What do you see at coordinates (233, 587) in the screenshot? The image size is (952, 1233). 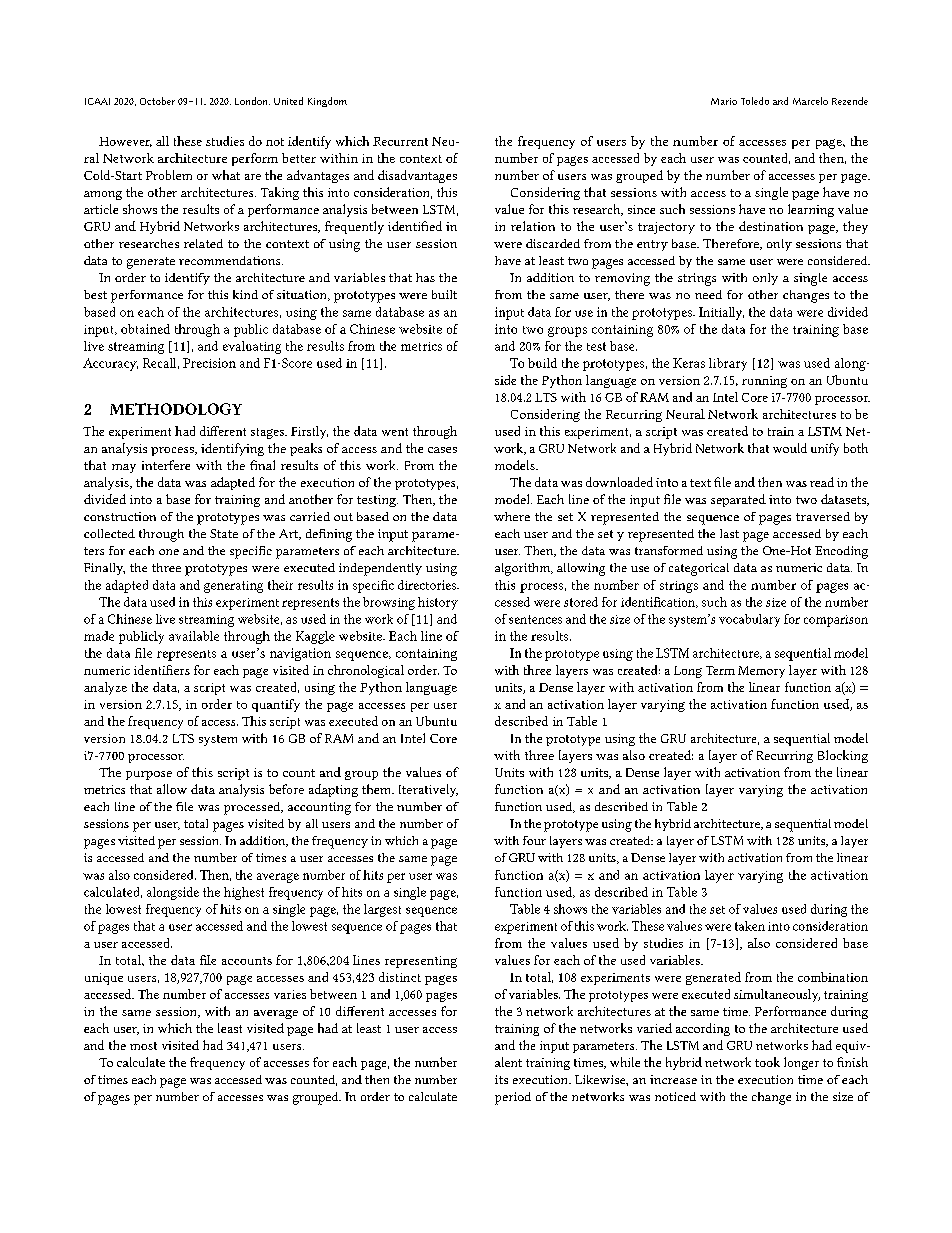 I see `generating` at bounding box center [233, 587].
